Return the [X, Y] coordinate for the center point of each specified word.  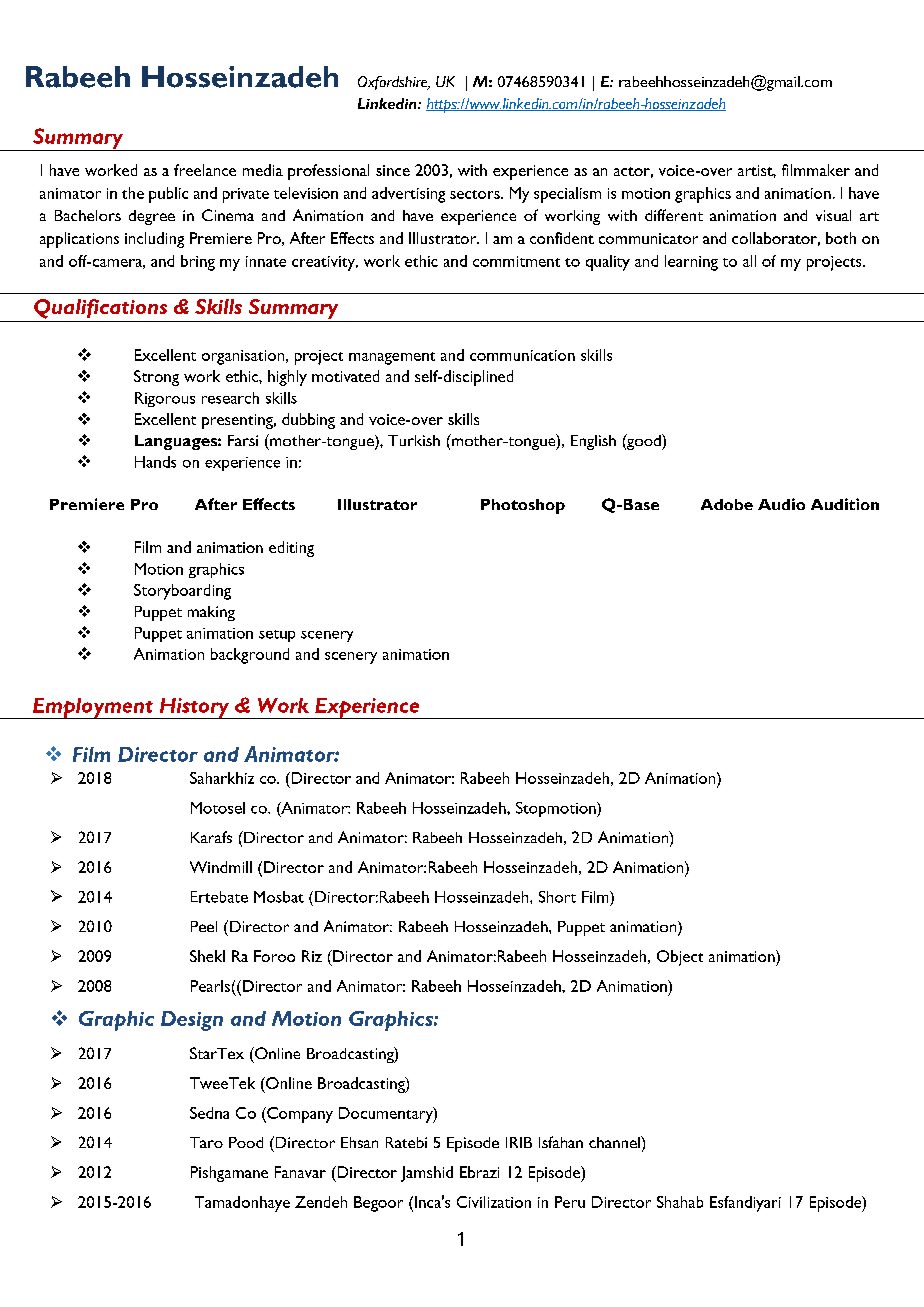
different [674, 215]
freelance [205, 170]
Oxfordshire [394, 83]
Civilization [494, 1202]
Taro [206, 1142]
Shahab [680, 1202]
